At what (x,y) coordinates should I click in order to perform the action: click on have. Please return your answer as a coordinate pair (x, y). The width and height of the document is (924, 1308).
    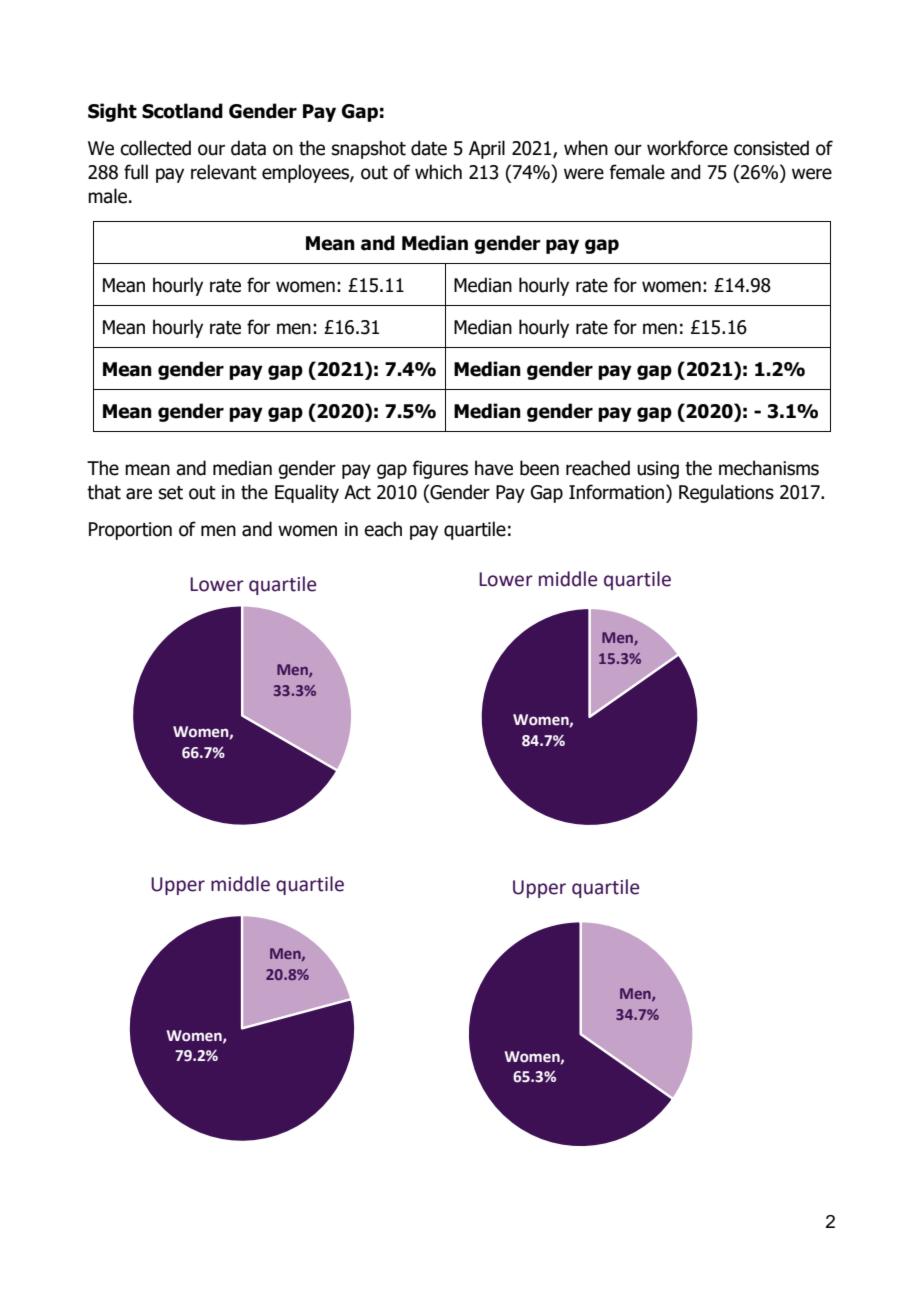
    Looking at the image, I should click on (494, 468).
